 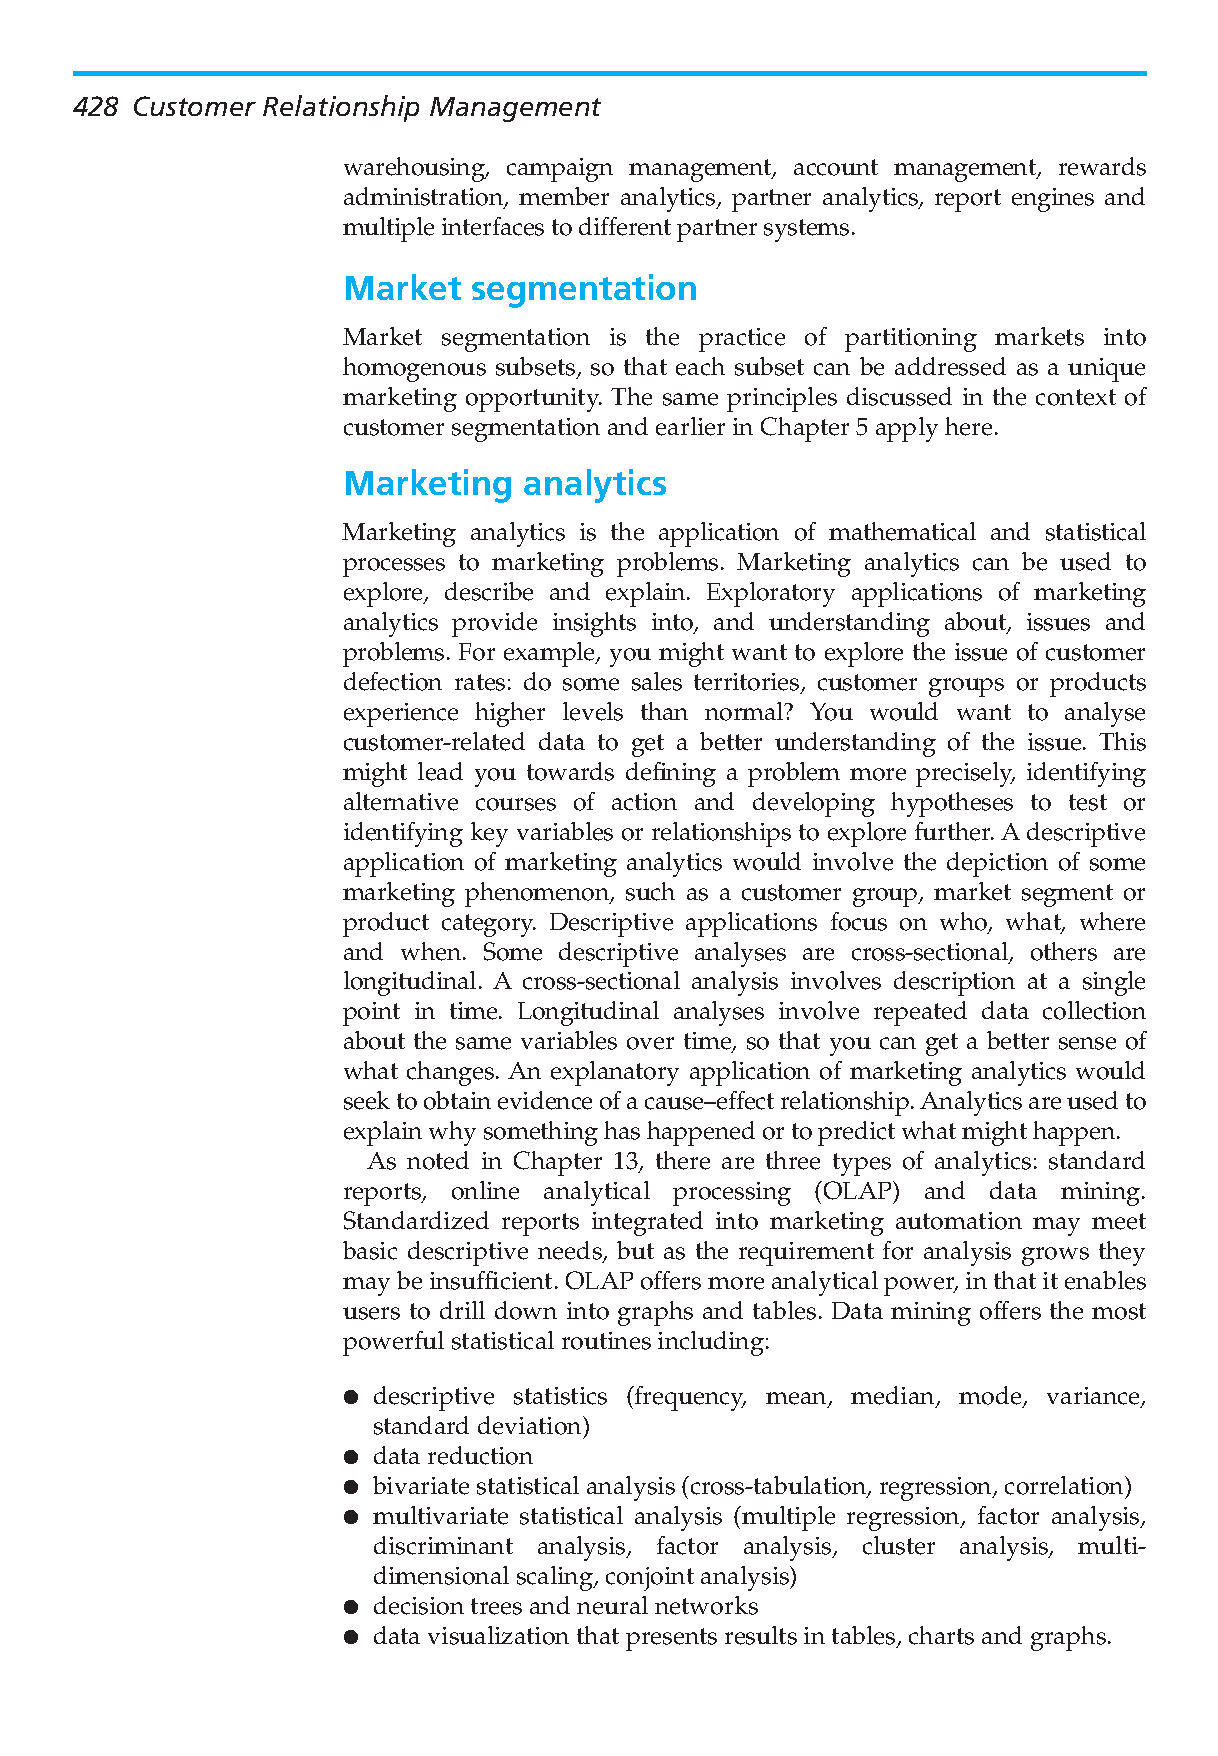 What do you see at coordinates (489, 591) in the screenshot?
I see `describe` at bounding box center [489, 591].
